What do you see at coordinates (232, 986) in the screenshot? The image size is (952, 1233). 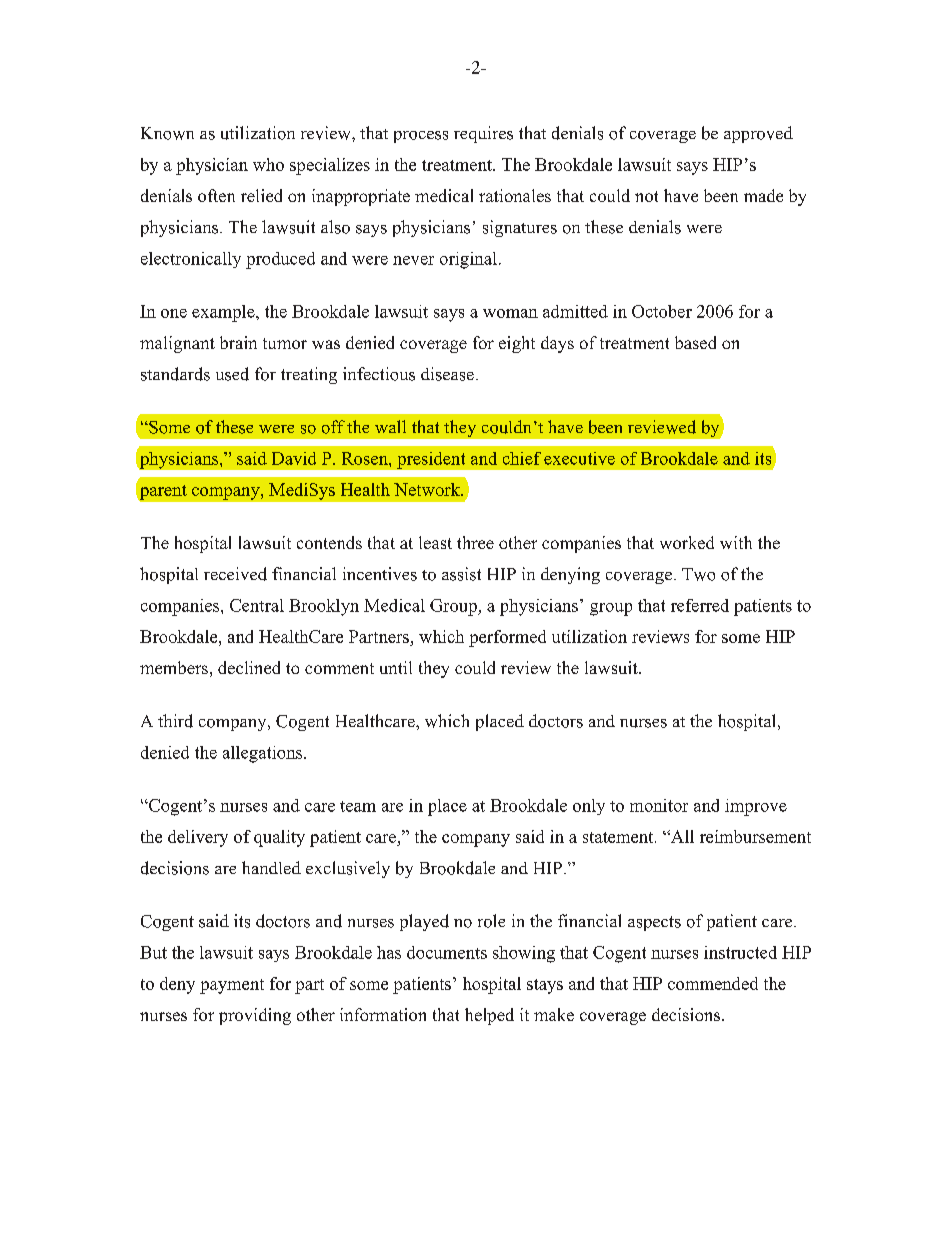 I see `payment` at bounding box center [232, 986].
